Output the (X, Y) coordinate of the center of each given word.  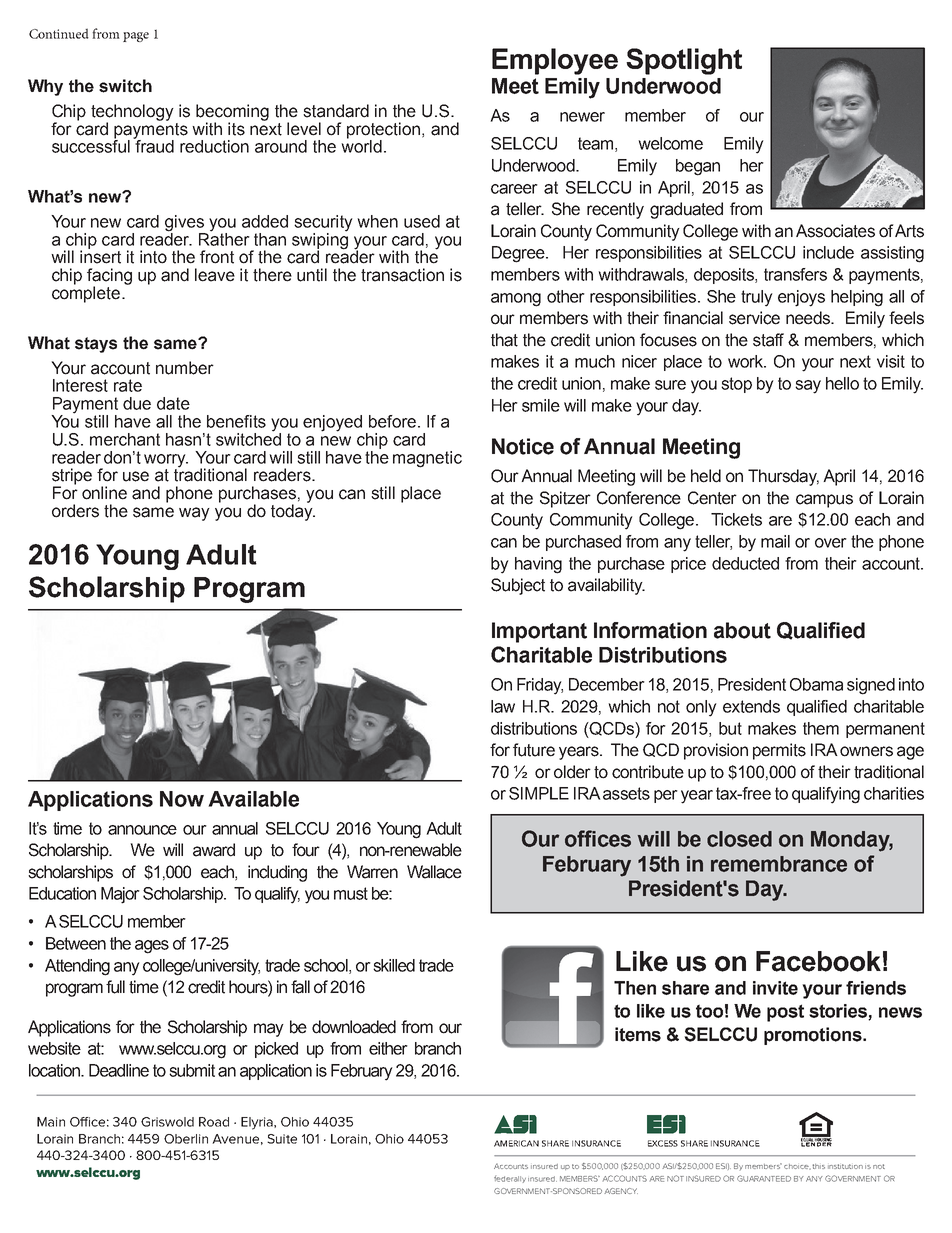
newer (582, 117)
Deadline (119, 1070)
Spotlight (684, 61)
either (388, 1048)
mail (775, 541)
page (136, 37)
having (538, 565)
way (194, 514)
